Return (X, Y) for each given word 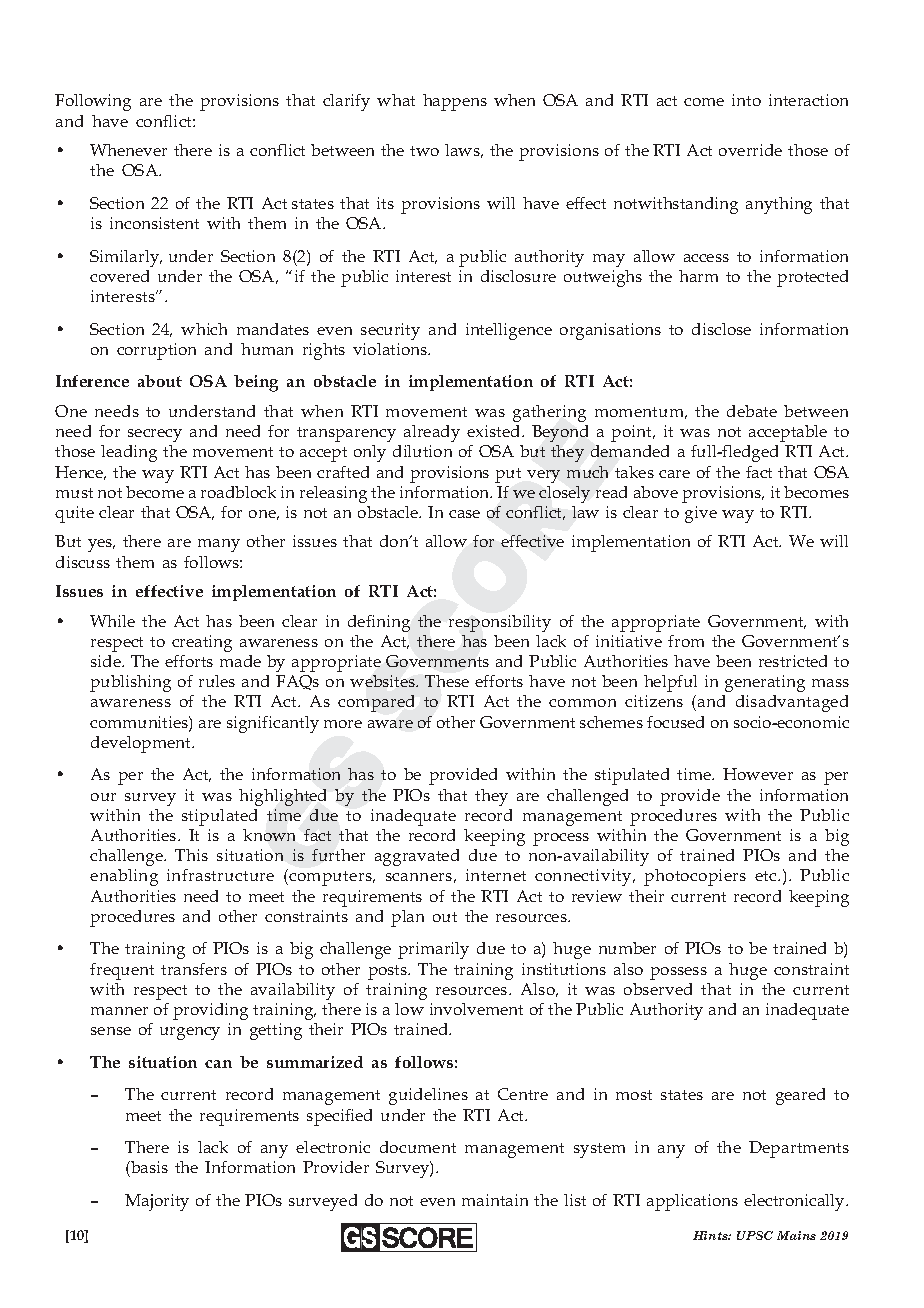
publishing (130, 683)
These (447, 681)
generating (765, 683)
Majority (157, 1202)
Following (93, 102)
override (750, 150)
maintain (495, 1200)
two (424, 151)
